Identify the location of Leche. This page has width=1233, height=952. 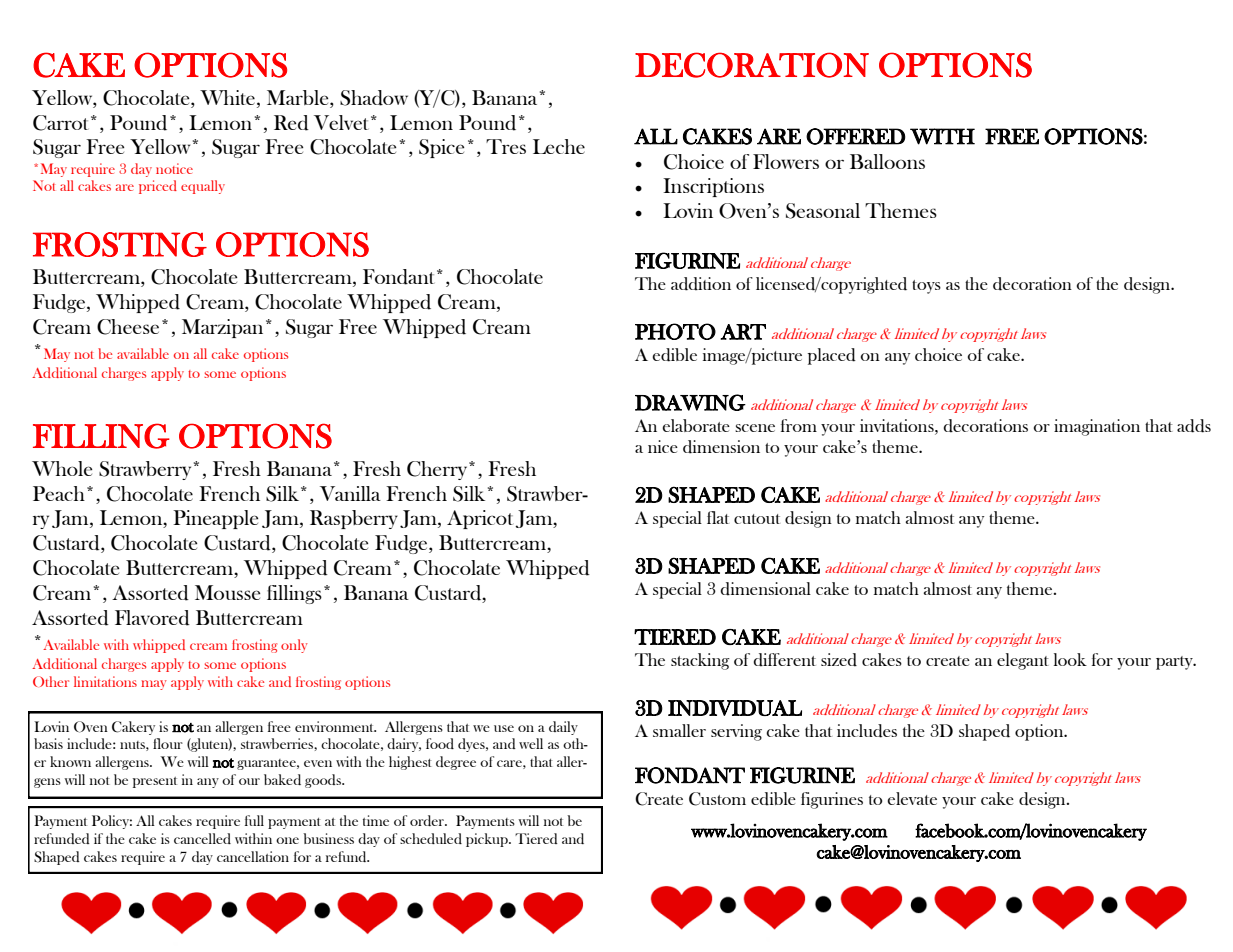
(559, 146).
